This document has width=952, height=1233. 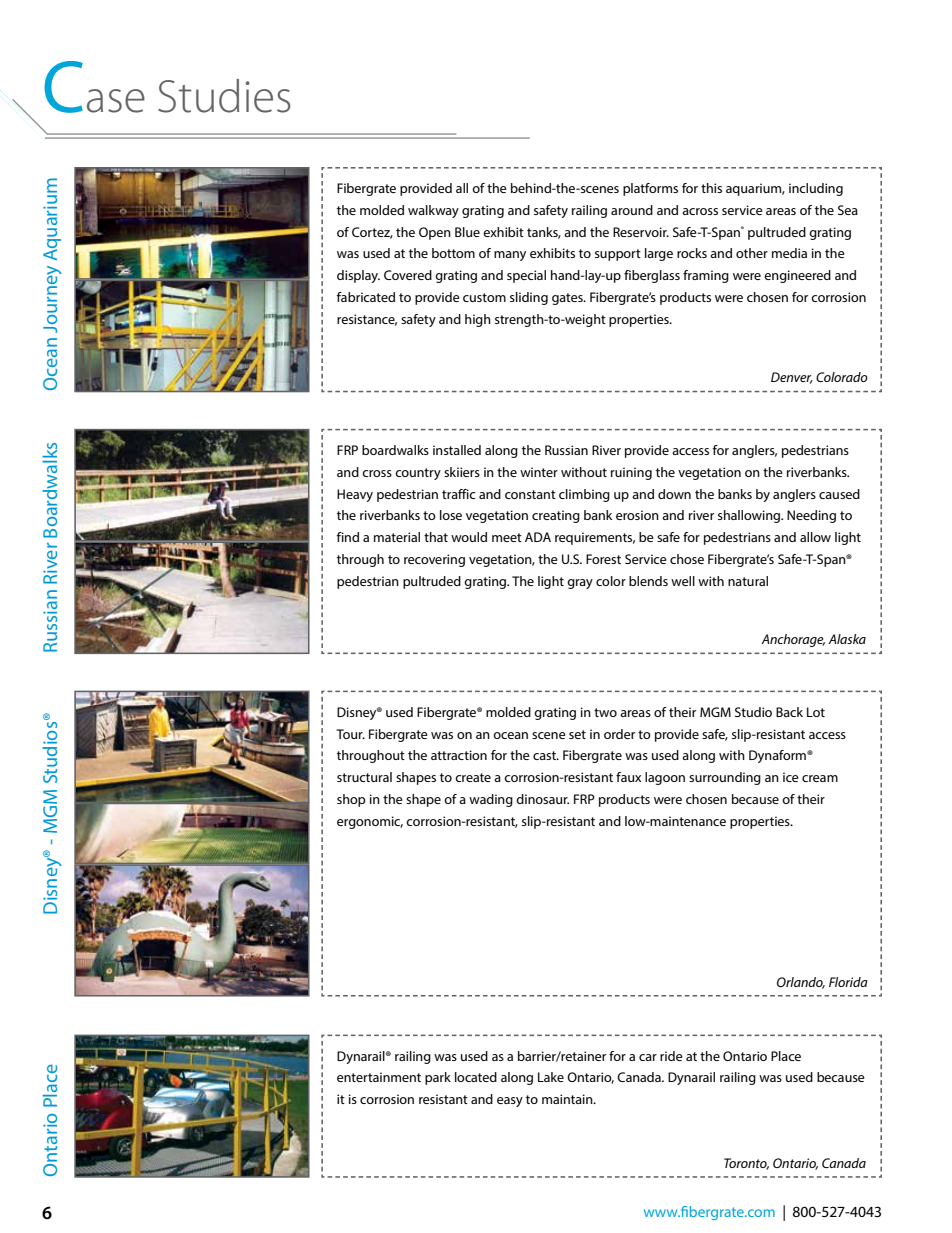 I want to click on wading, so click(x=491, y=800).
